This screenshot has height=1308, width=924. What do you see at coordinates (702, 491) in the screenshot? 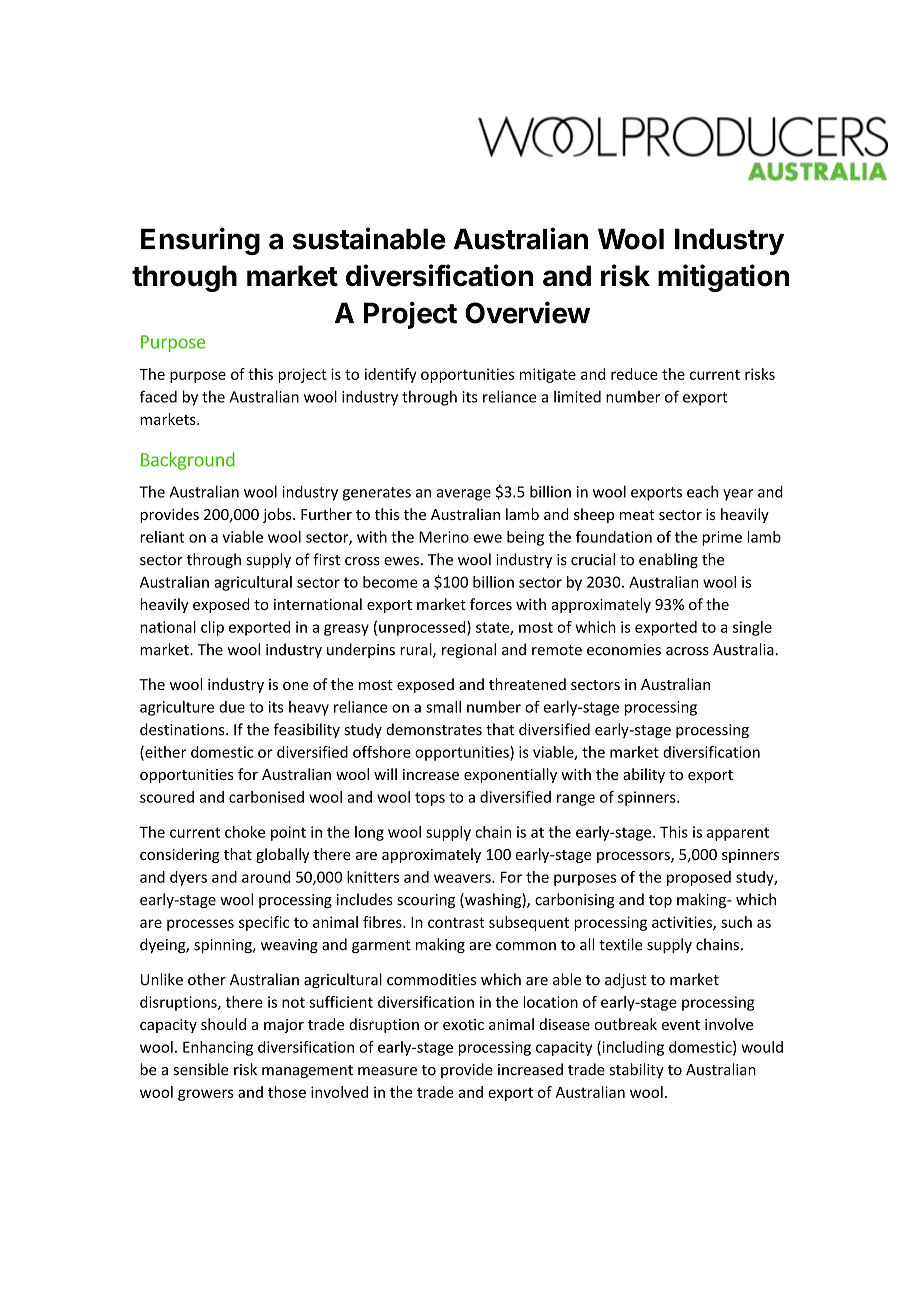
I see `each` at bounding box center [702, 491].
